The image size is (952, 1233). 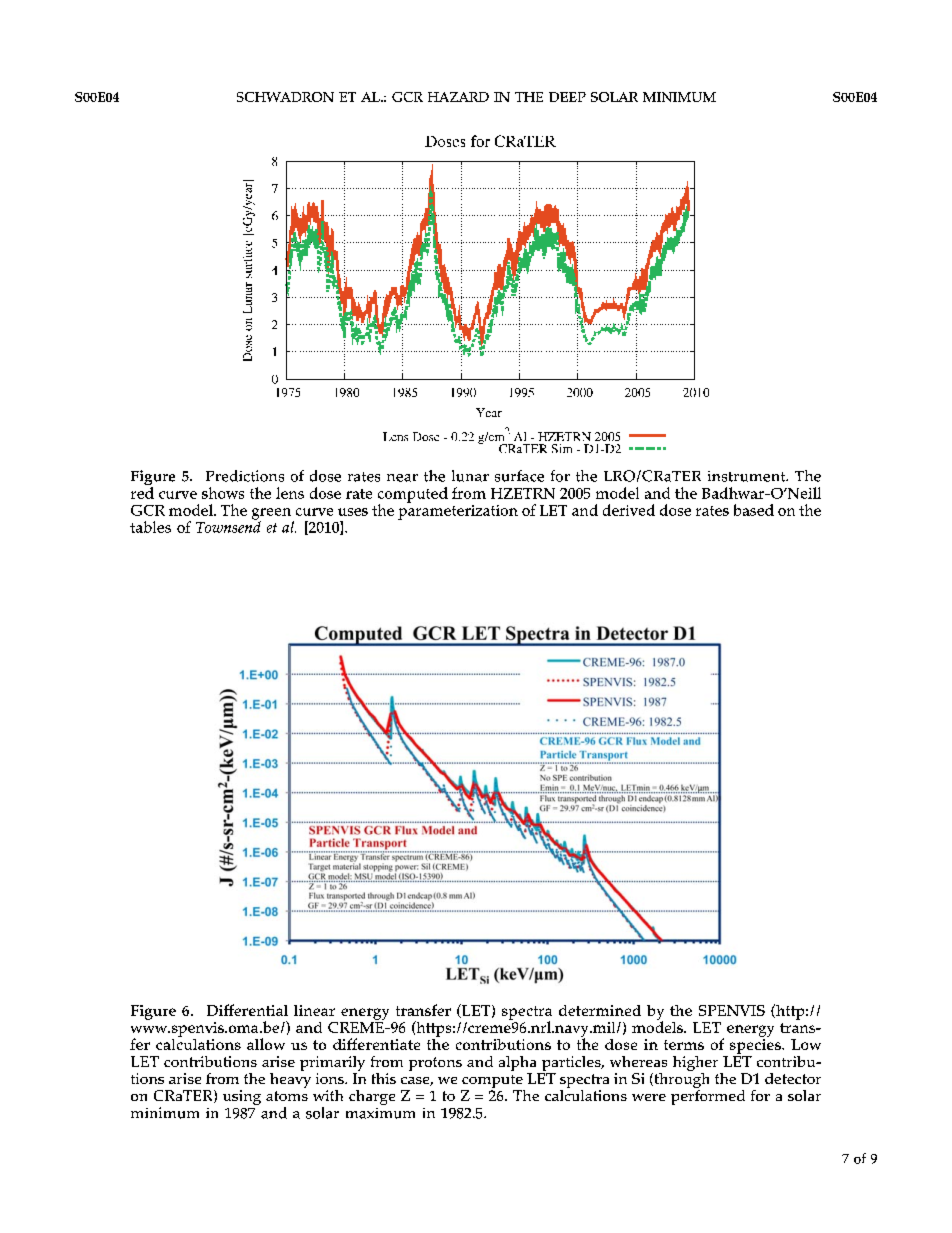 I want to click on using, so click(x=242, y=1097).
